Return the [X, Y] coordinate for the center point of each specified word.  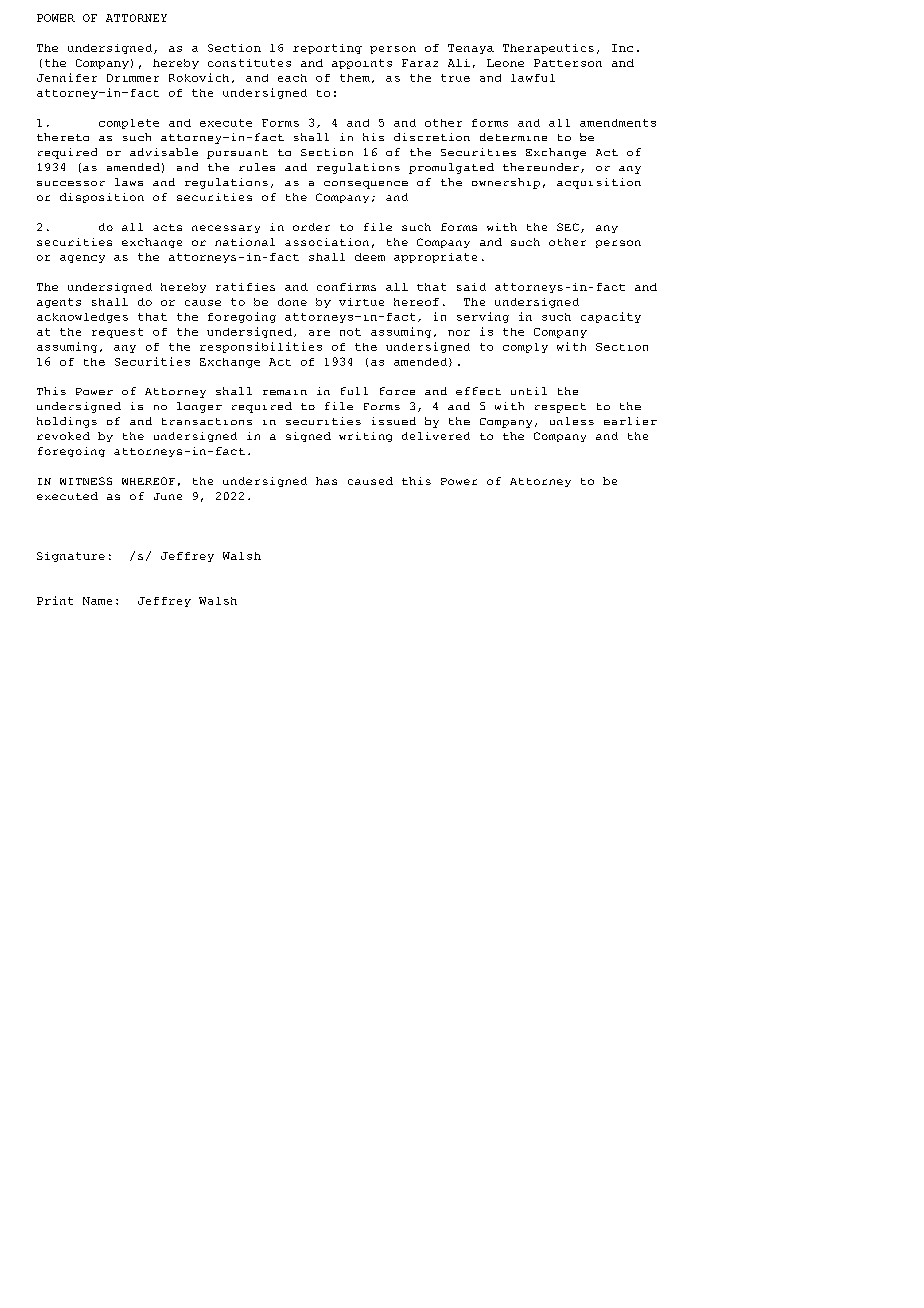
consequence [366, 185]
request [117, 333]
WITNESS [86, 481]
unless [572, 421]
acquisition [599, 183]
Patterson [568, 63]
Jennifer [67, 77]
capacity [611, 317]
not [350, 332]
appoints [362, 64]
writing [365, 437]
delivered [436, 436]
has [326, 481]
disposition [102, 198]
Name [97, 601]
